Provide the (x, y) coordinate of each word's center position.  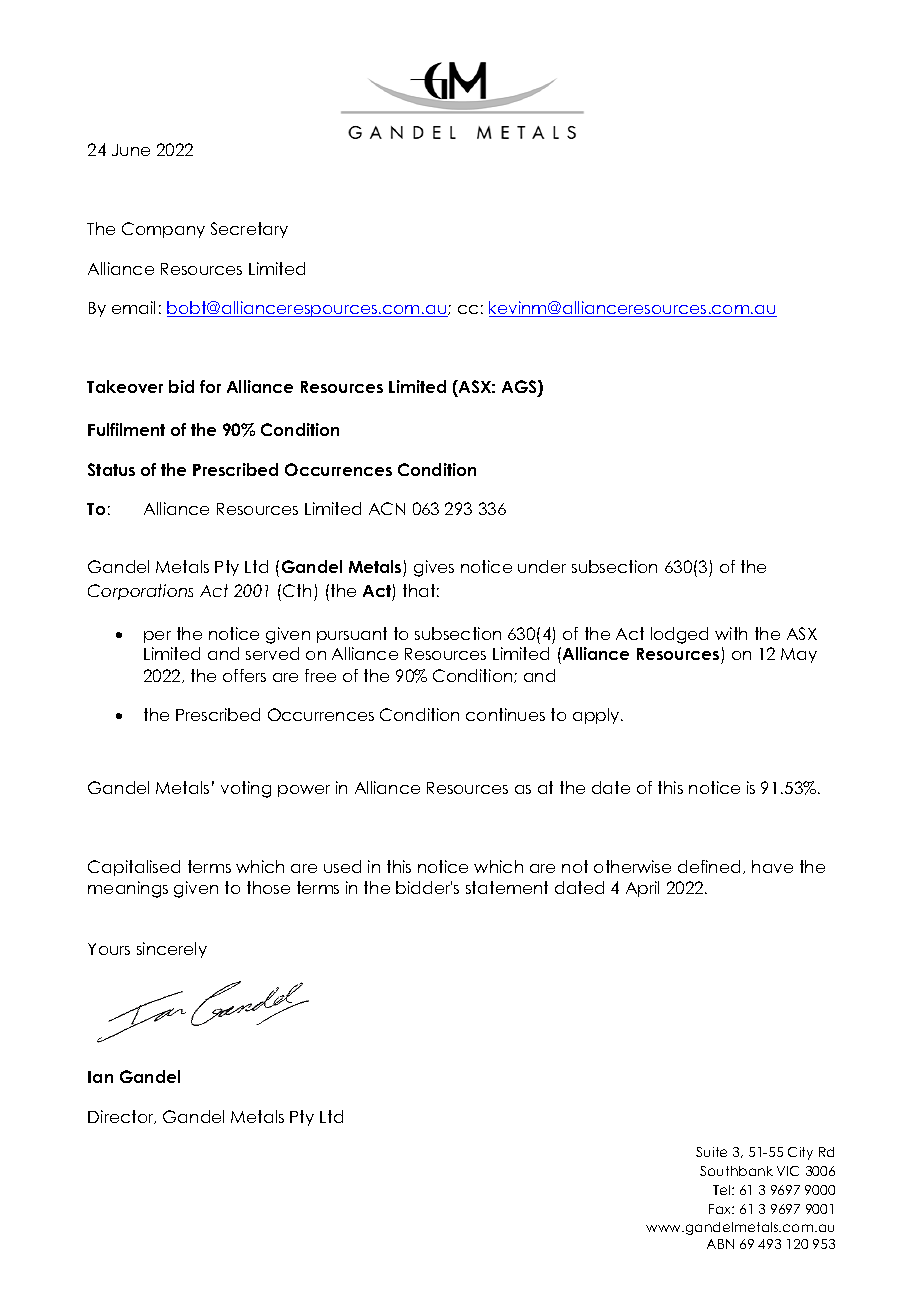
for (210, 386)
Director (122, 1117)
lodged (679, 635)
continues (505, 714)
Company (163, 230)
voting (246, 789)
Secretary (249, 230)
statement (507, 887)
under (542, 566)
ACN (387, 508)
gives (434, 568)
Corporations (140, 592)
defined (709, 866)
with (731, 633)
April (642, 889)
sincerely (172, 950)
